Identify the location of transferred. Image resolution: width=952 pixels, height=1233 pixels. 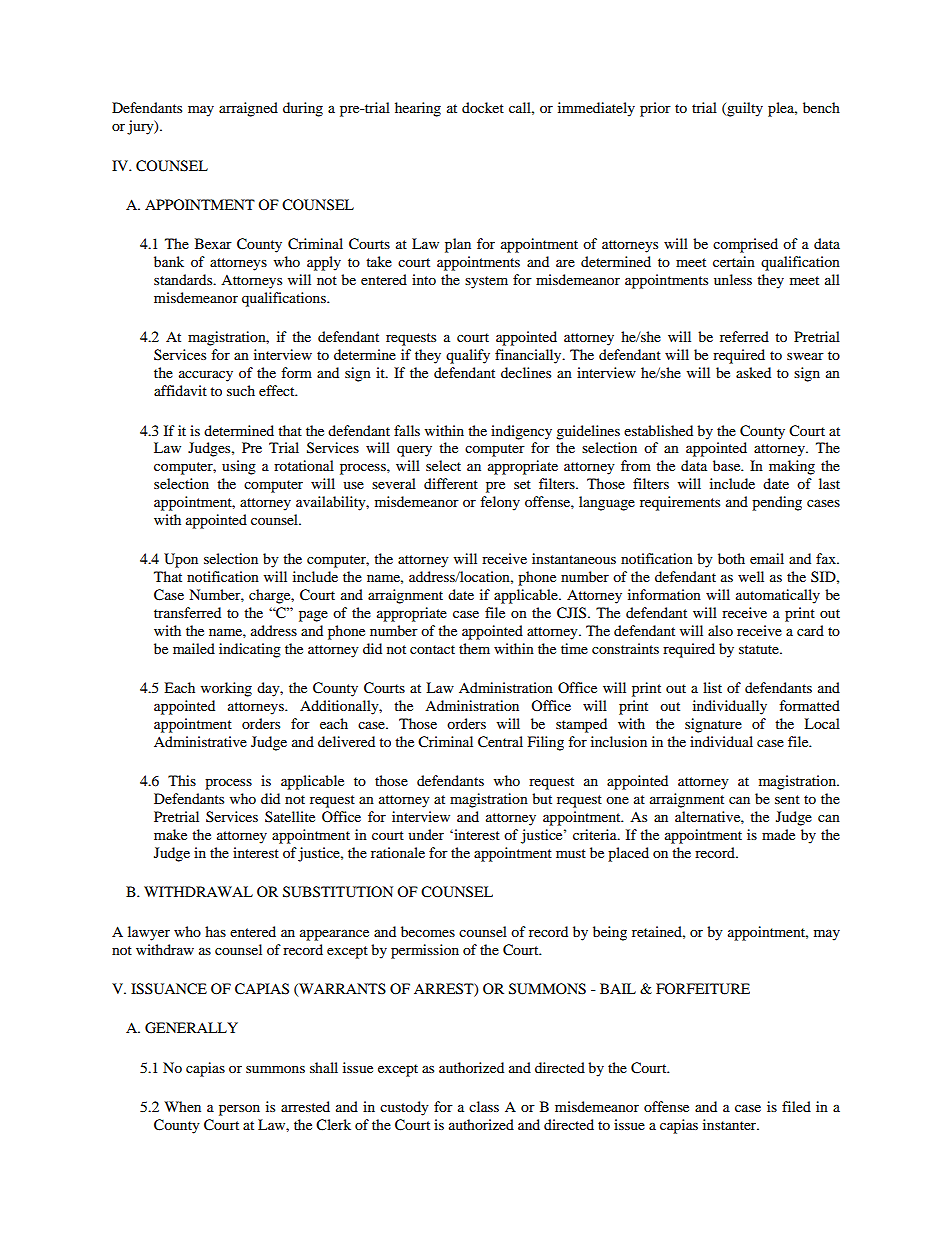
(187, 612).
